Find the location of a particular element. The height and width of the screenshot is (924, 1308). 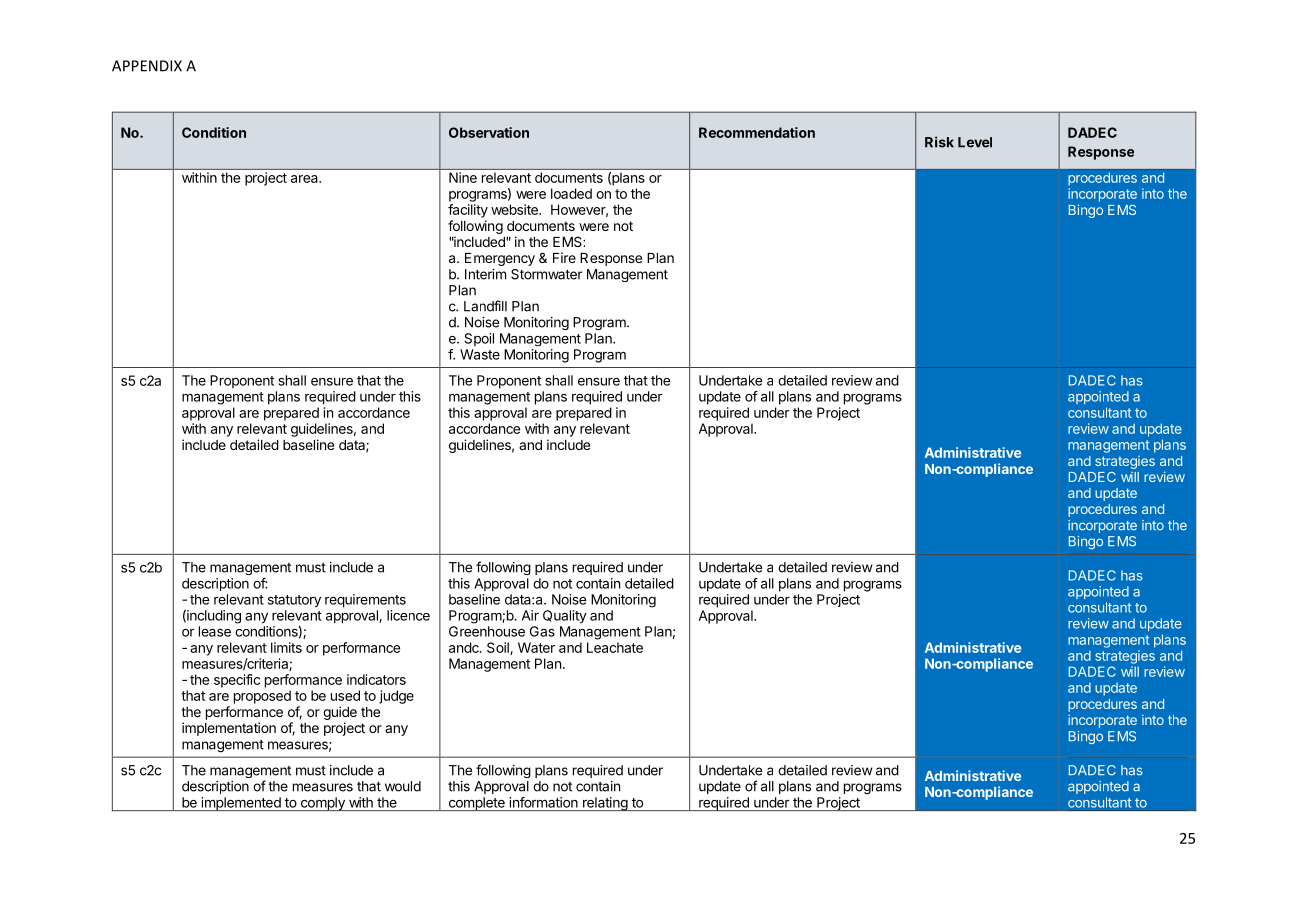

Landfill is located at coordinates (485, 306).
